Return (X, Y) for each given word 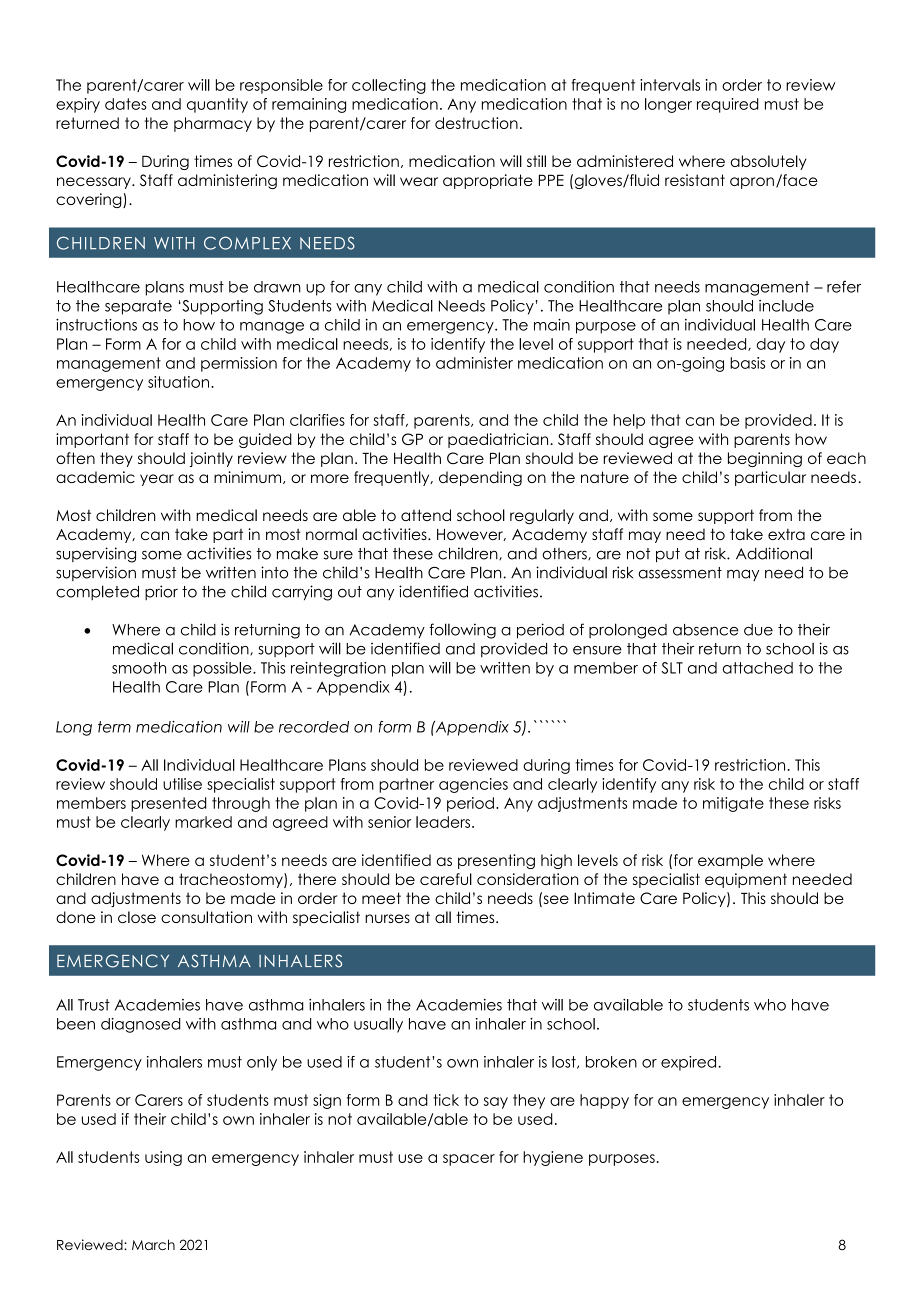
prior (161, 592)
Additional (774, 553)
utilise (182, 784)
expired (690, 1063)
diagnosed (141, 1025)
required (728, 105)
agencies (473, 785)
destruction (476, 123)
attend (426, 515)
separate (138, 307)
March (153, 1244)
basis (747, 363)
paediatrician (499, 440)
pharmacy (213, 124)
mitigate (733, 804)
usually (378, 1025)
